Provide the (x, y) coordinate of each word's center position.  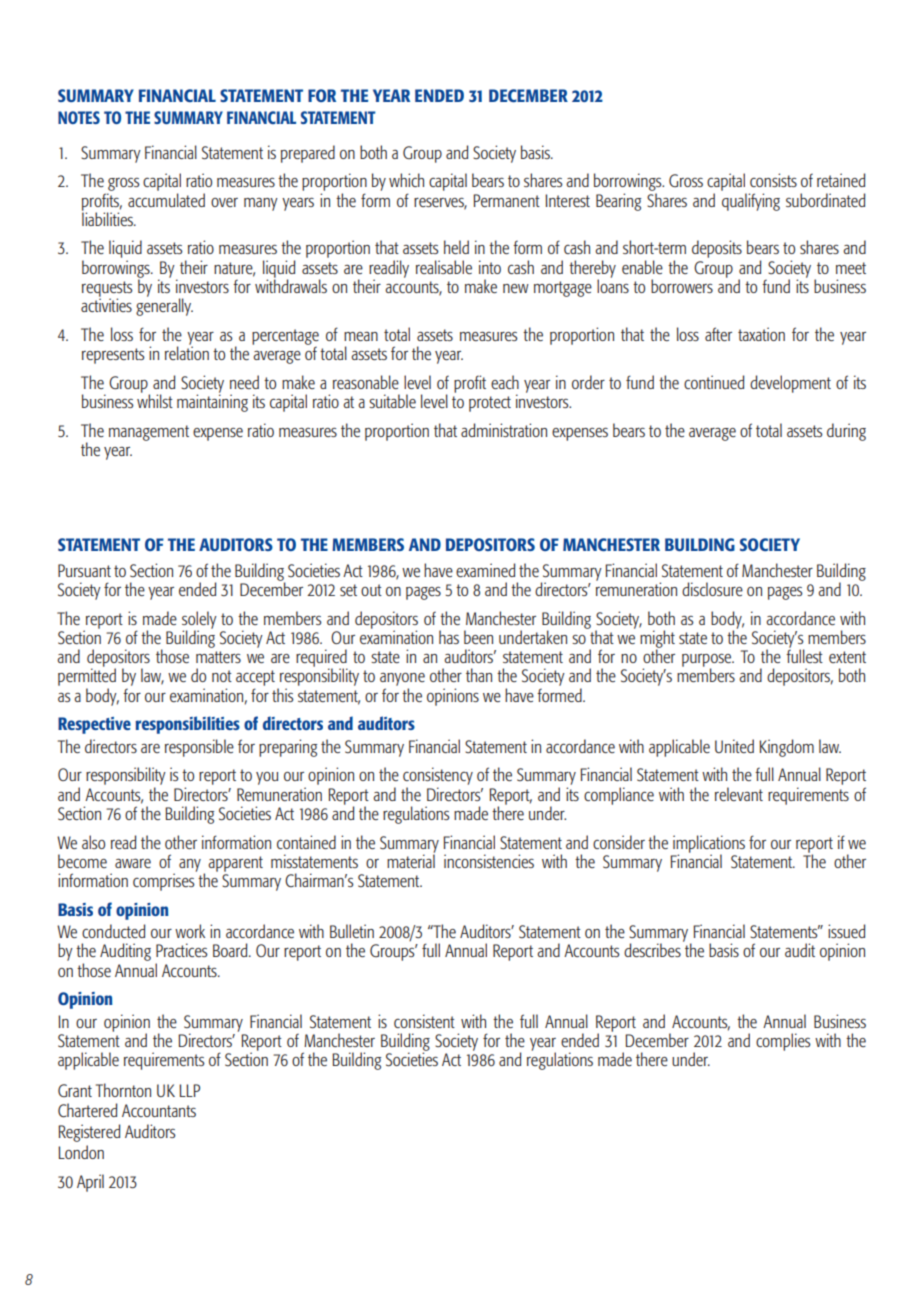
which (406, 180)
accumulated (166, 200)
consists (773, 180)
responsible (199, 748)
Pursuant (84, 570)
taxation (761, 334)
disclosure (712, 589)
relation (187, 352)
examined (486, 570)
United (734, 746)
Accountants (159, 1110)
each (505, 382)
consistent (424, 1021)
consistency (438, 776)
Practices (182, 950)
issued (847, 931)
